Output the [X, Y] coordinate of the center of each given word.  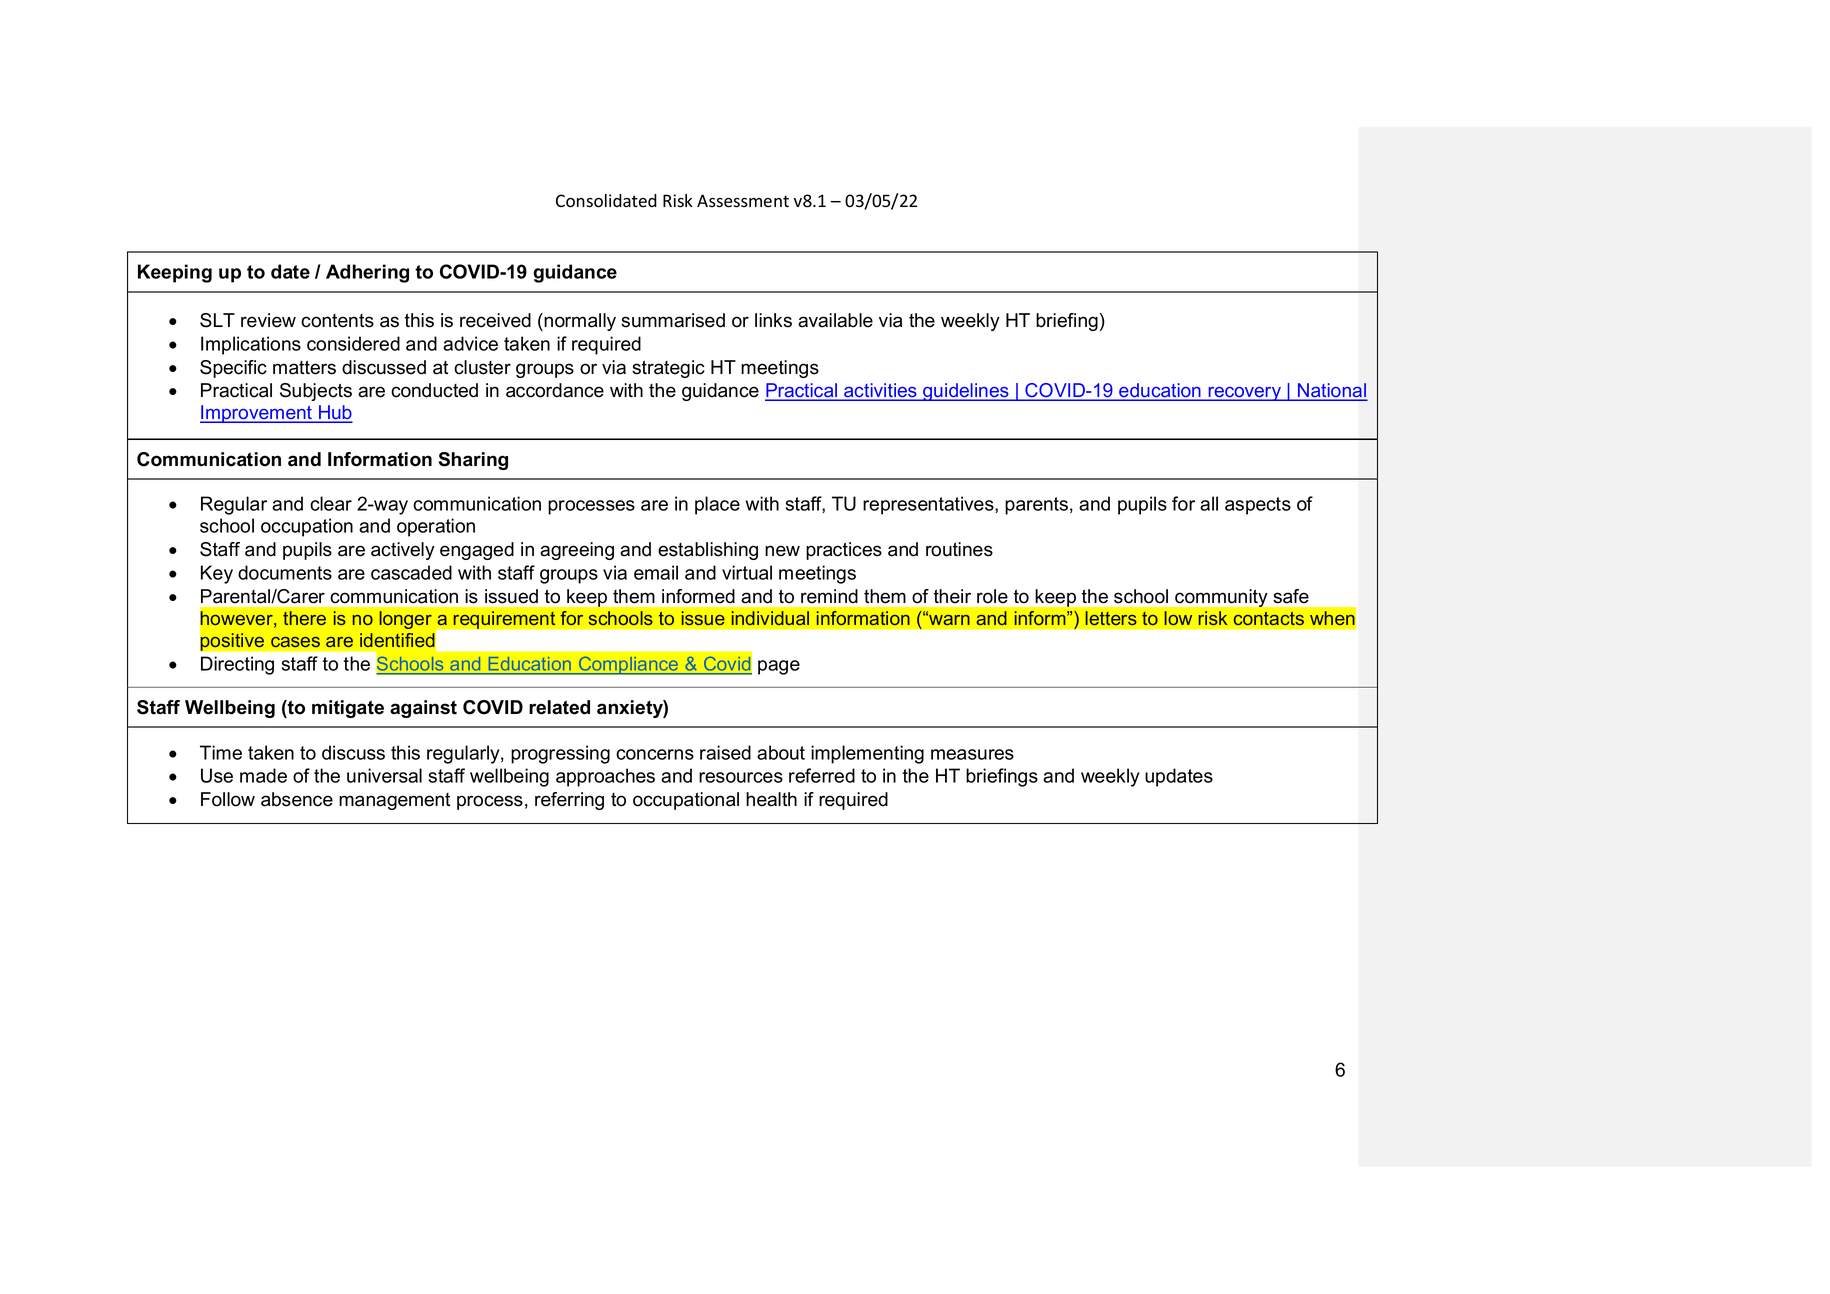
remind [829, 596]
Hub [334, 413]
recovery [1244, 394]
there [304, 618]
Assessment [743, 201]
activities [880, 391]
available [835, 320]
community [1221, 598]
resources [741, 777]
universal [384, 775]
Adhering [367, 273]
